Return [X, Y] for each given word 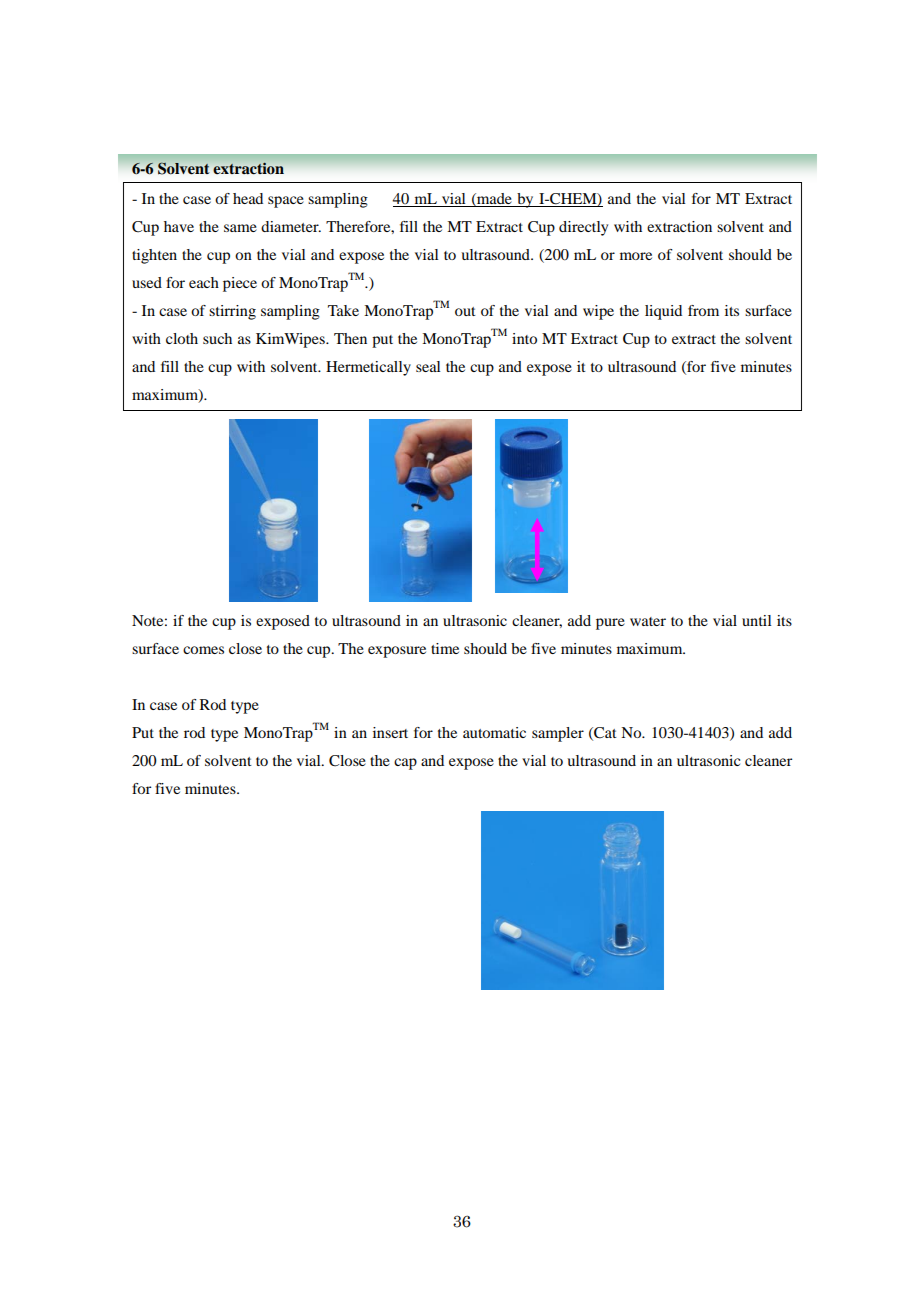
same [240, 228]
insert [390, 732]
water [648, 621]
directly [583, 228]
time [445, 648]
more [636, 256]
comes [203, 650]
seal [428, 366]
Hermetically [368, 368]
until [757, 620]
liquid [663, 312]
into [524, 338]
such [217, 338]
